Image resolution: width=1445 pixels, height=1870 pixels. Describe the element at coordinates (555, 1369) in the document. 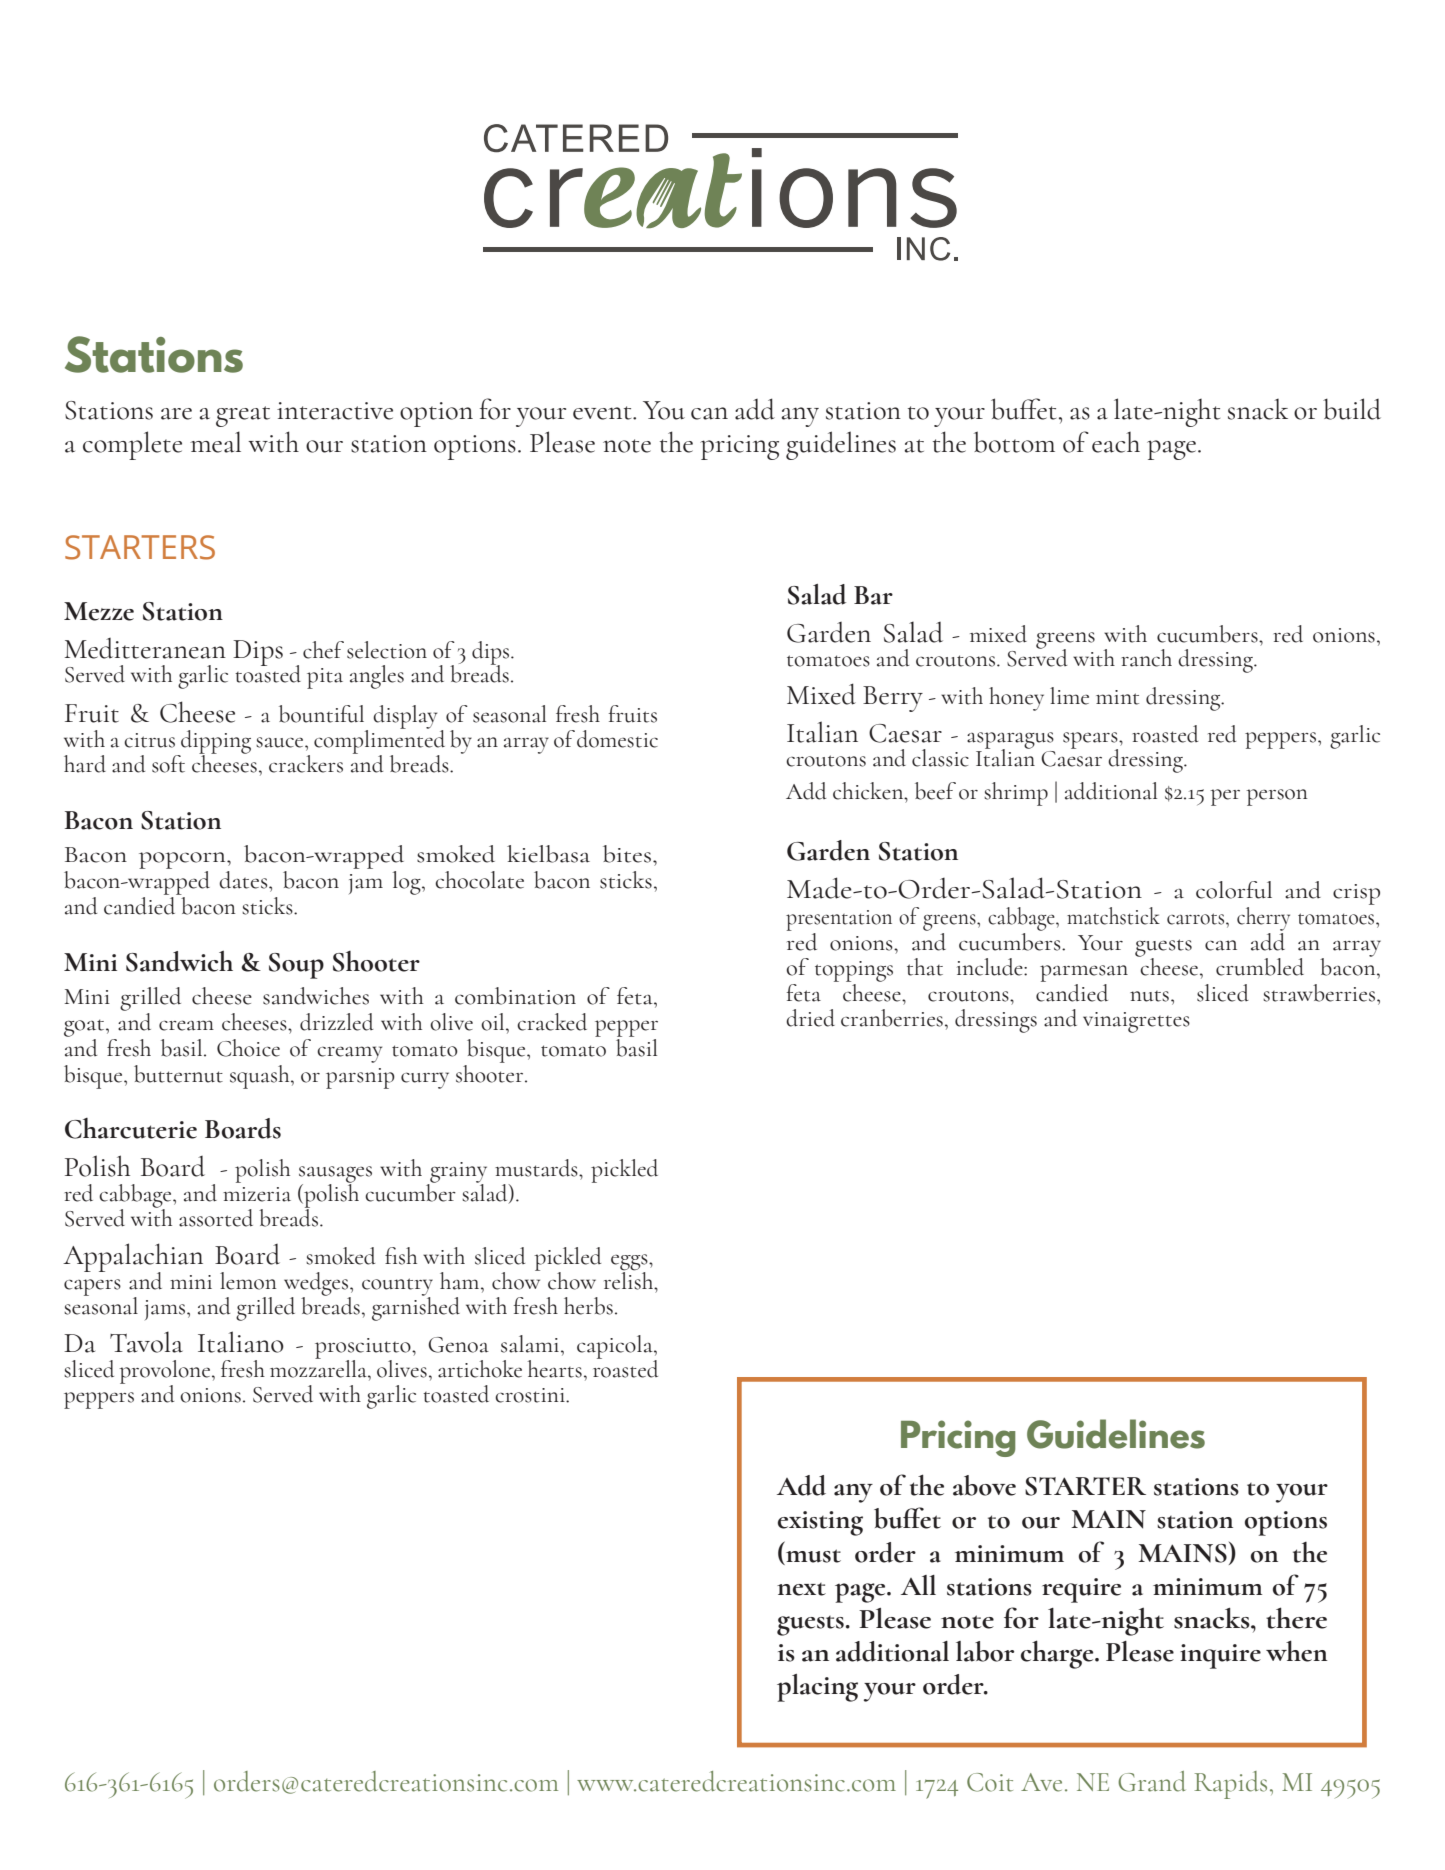

I see `hearts` at that location.
